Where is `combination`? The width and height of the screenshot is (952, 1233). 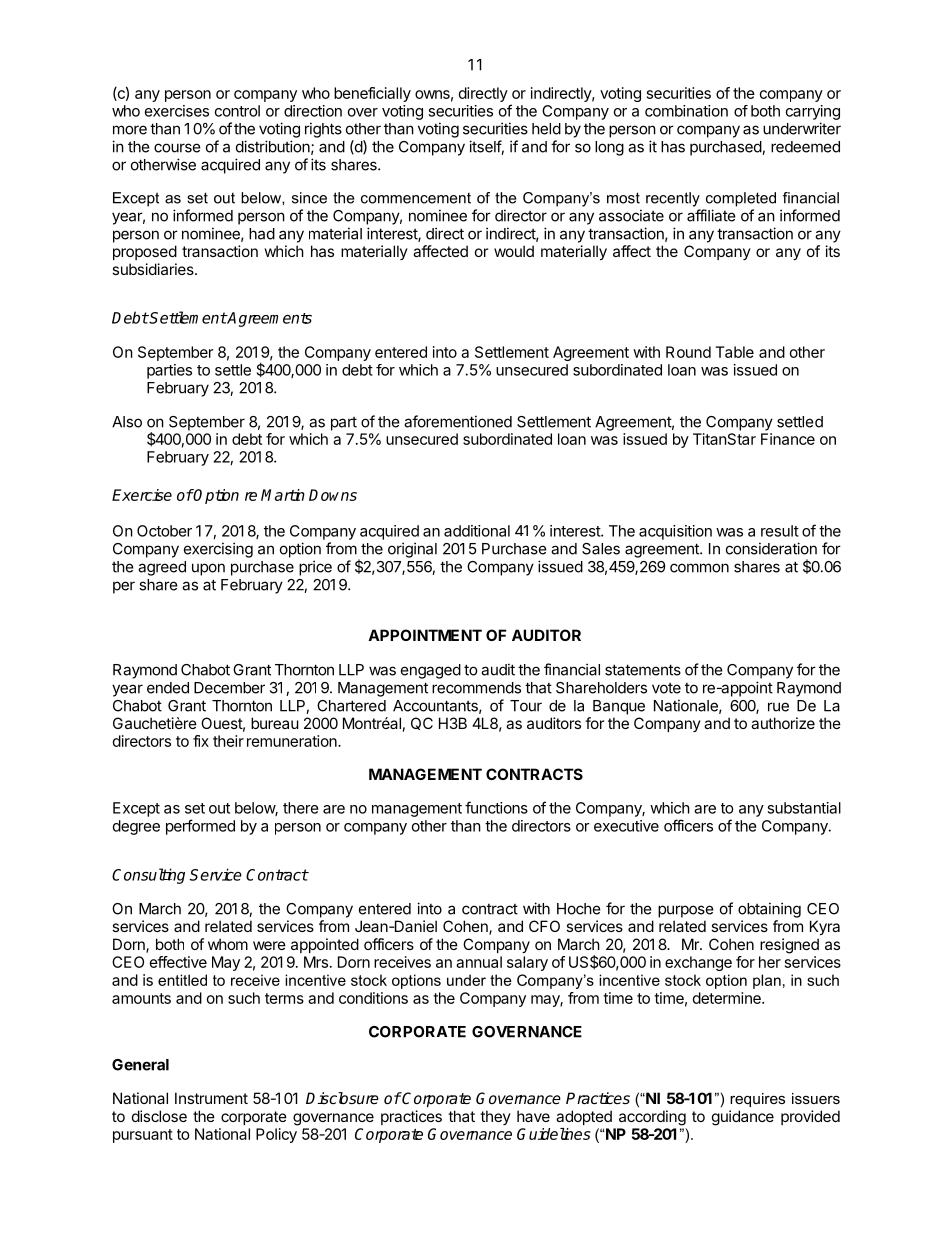
combination is located at coordinates (686, 111).
